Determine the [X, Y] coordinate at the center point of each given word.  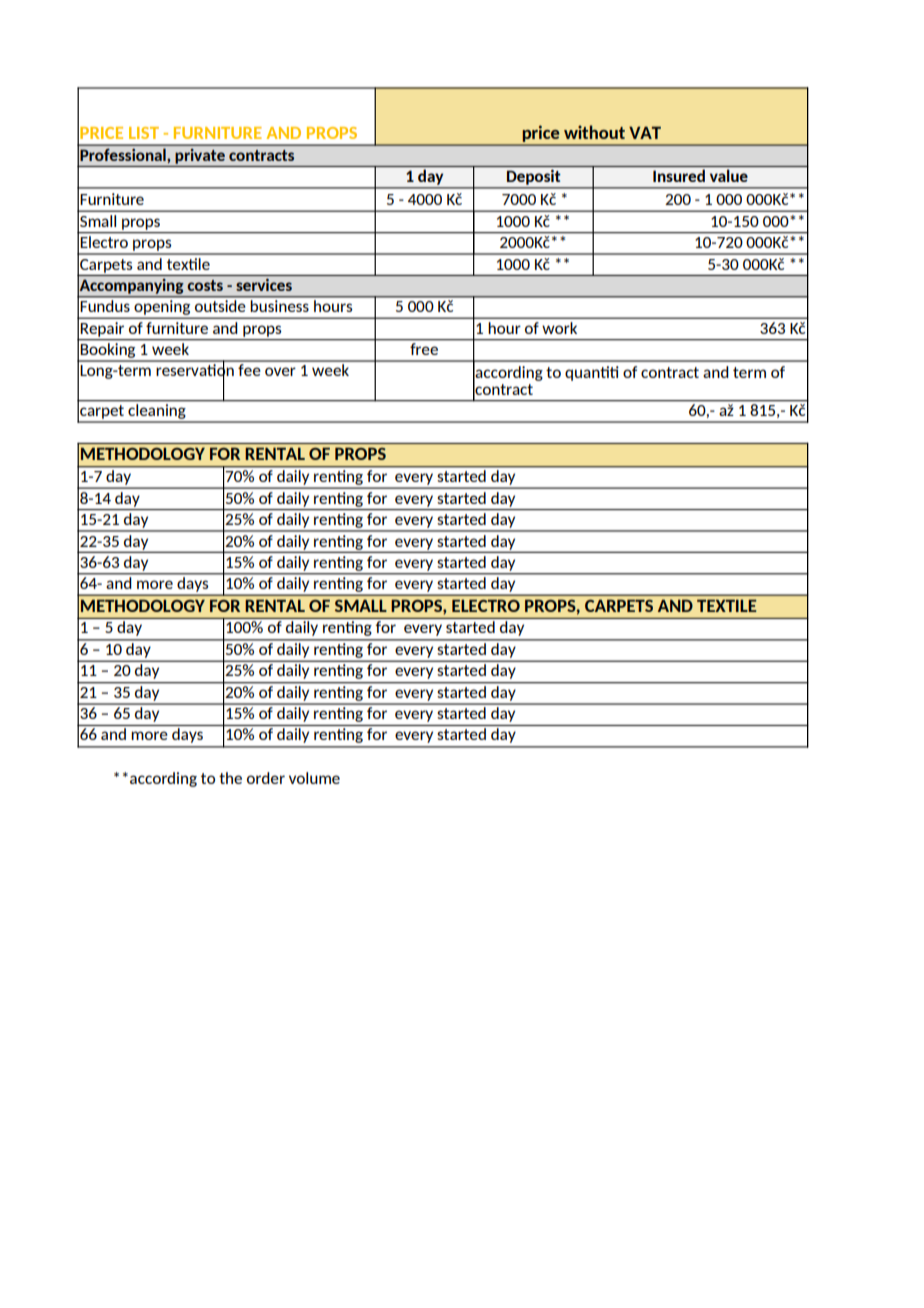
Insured [679, 175]
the [230, 778]
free [424, 349]
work [560, 328]
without [594, 132]
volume [314, 778]
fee [249, 368]
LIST [144, 133]
